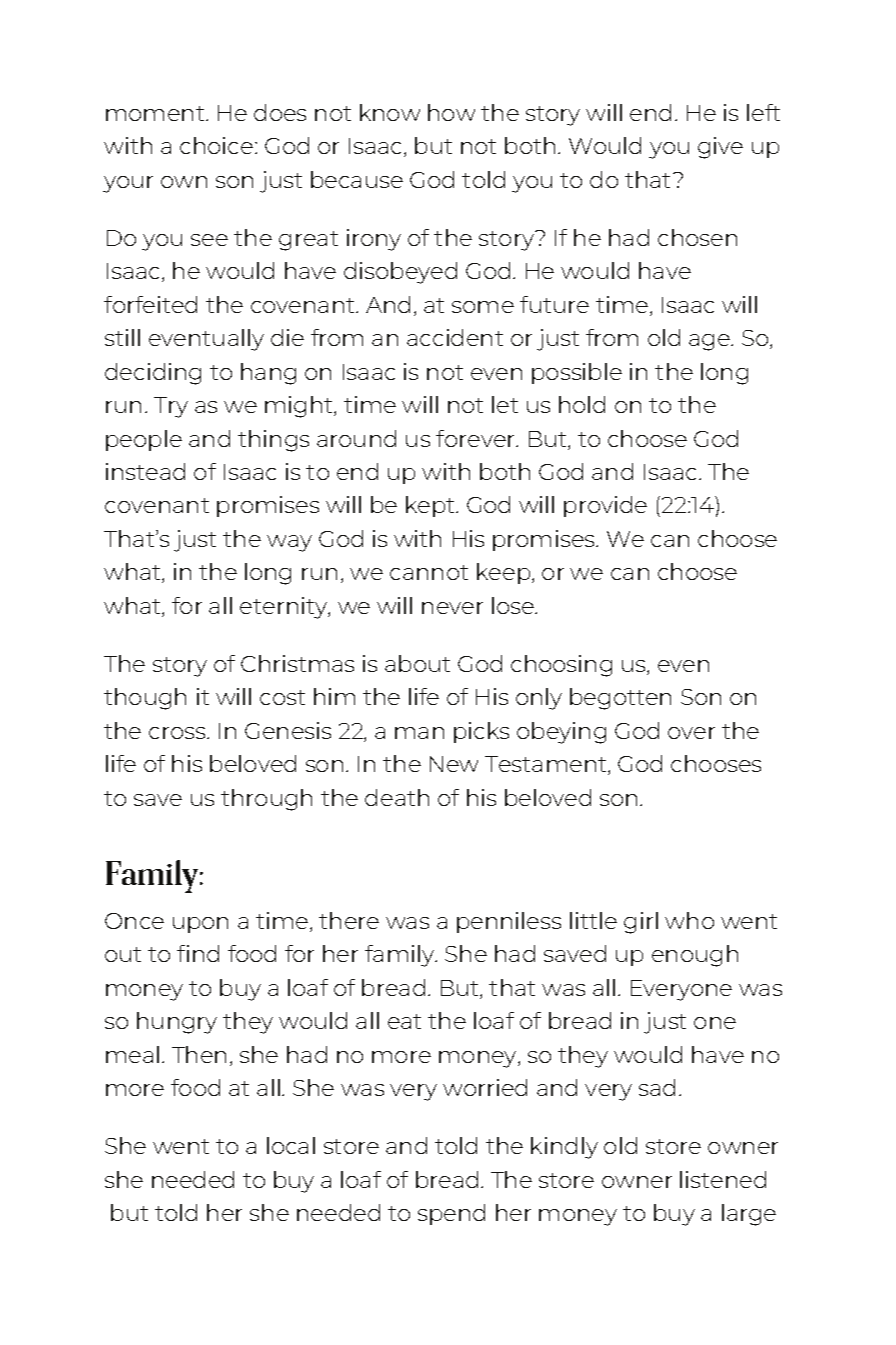 This page has height=1345, width=896. I want to click on cannot, so click(429, 572).
